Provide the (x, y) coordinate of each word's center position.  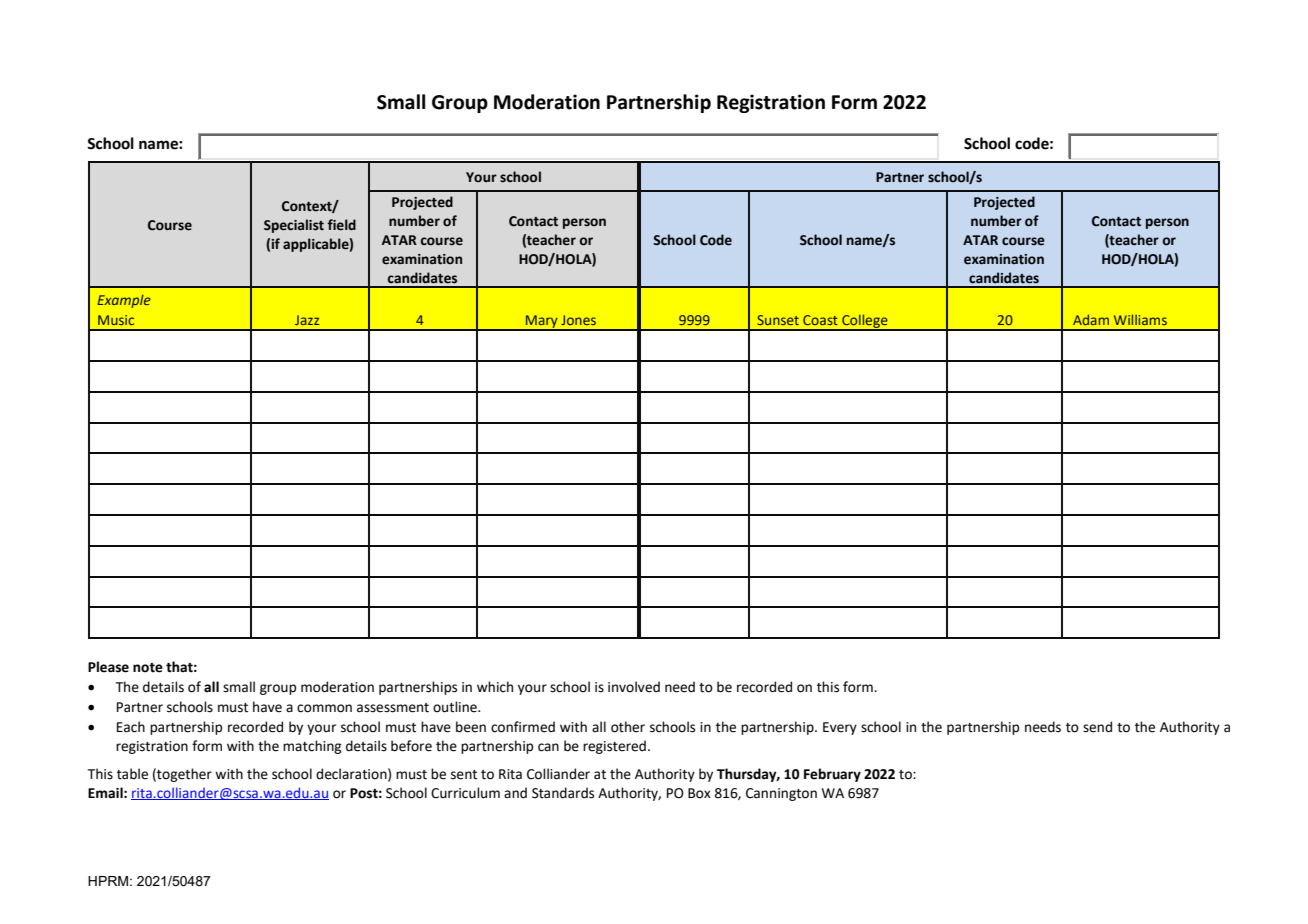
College (865, 322)
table (132, 774)
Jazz (307, 320)
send (1097, 727)
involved (634, 687)
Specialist (294, 226)
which (495, 687)
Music (116, 320)
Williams (1140, 319)
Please (108, 667)
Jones (578, 320)
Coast (820, 320)
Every (840, 728)
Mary (542, 323)
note (148, 668)
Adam (1091, 319)
